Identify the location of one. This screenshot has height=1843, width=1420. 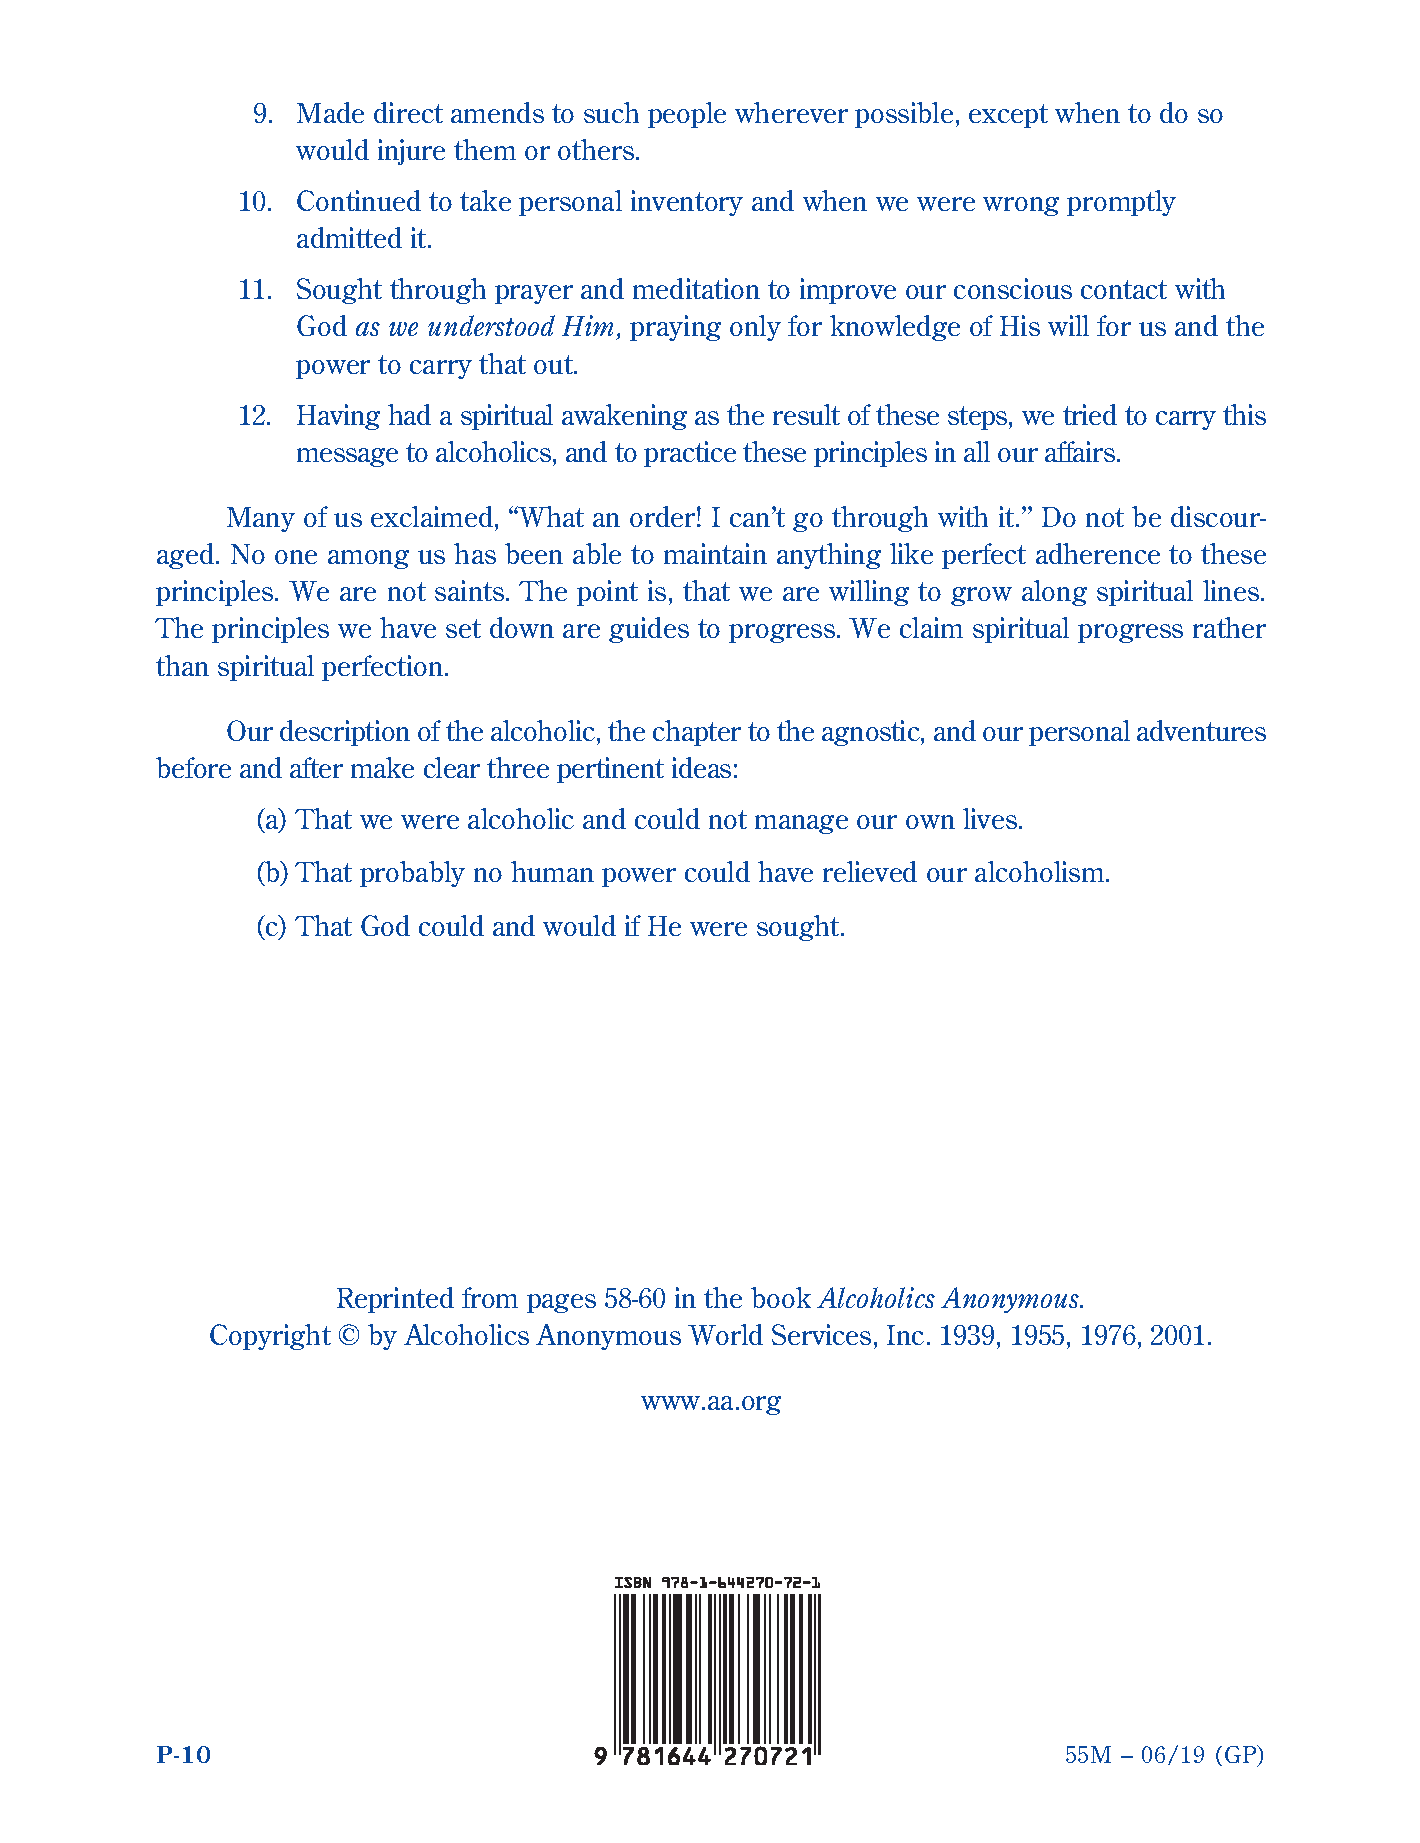
(296, 557).
